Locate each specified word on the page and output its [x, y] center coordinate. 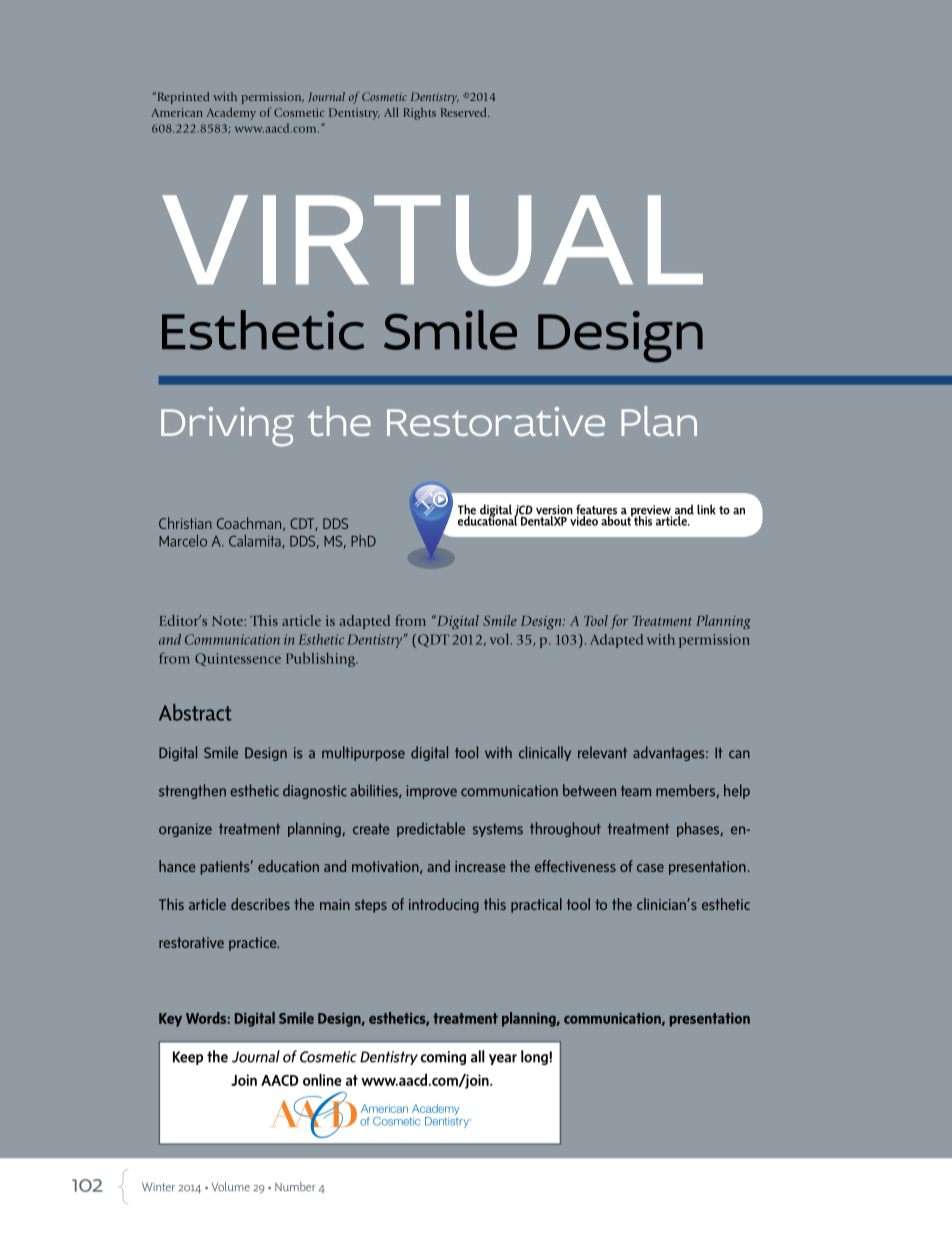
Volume [231, 1187]
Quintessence [238, 659]
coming [443, 1058]
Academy [231, 114]
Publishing [322, 660]
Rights [419, 114]
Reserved [465, 112]
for [619, 622]
